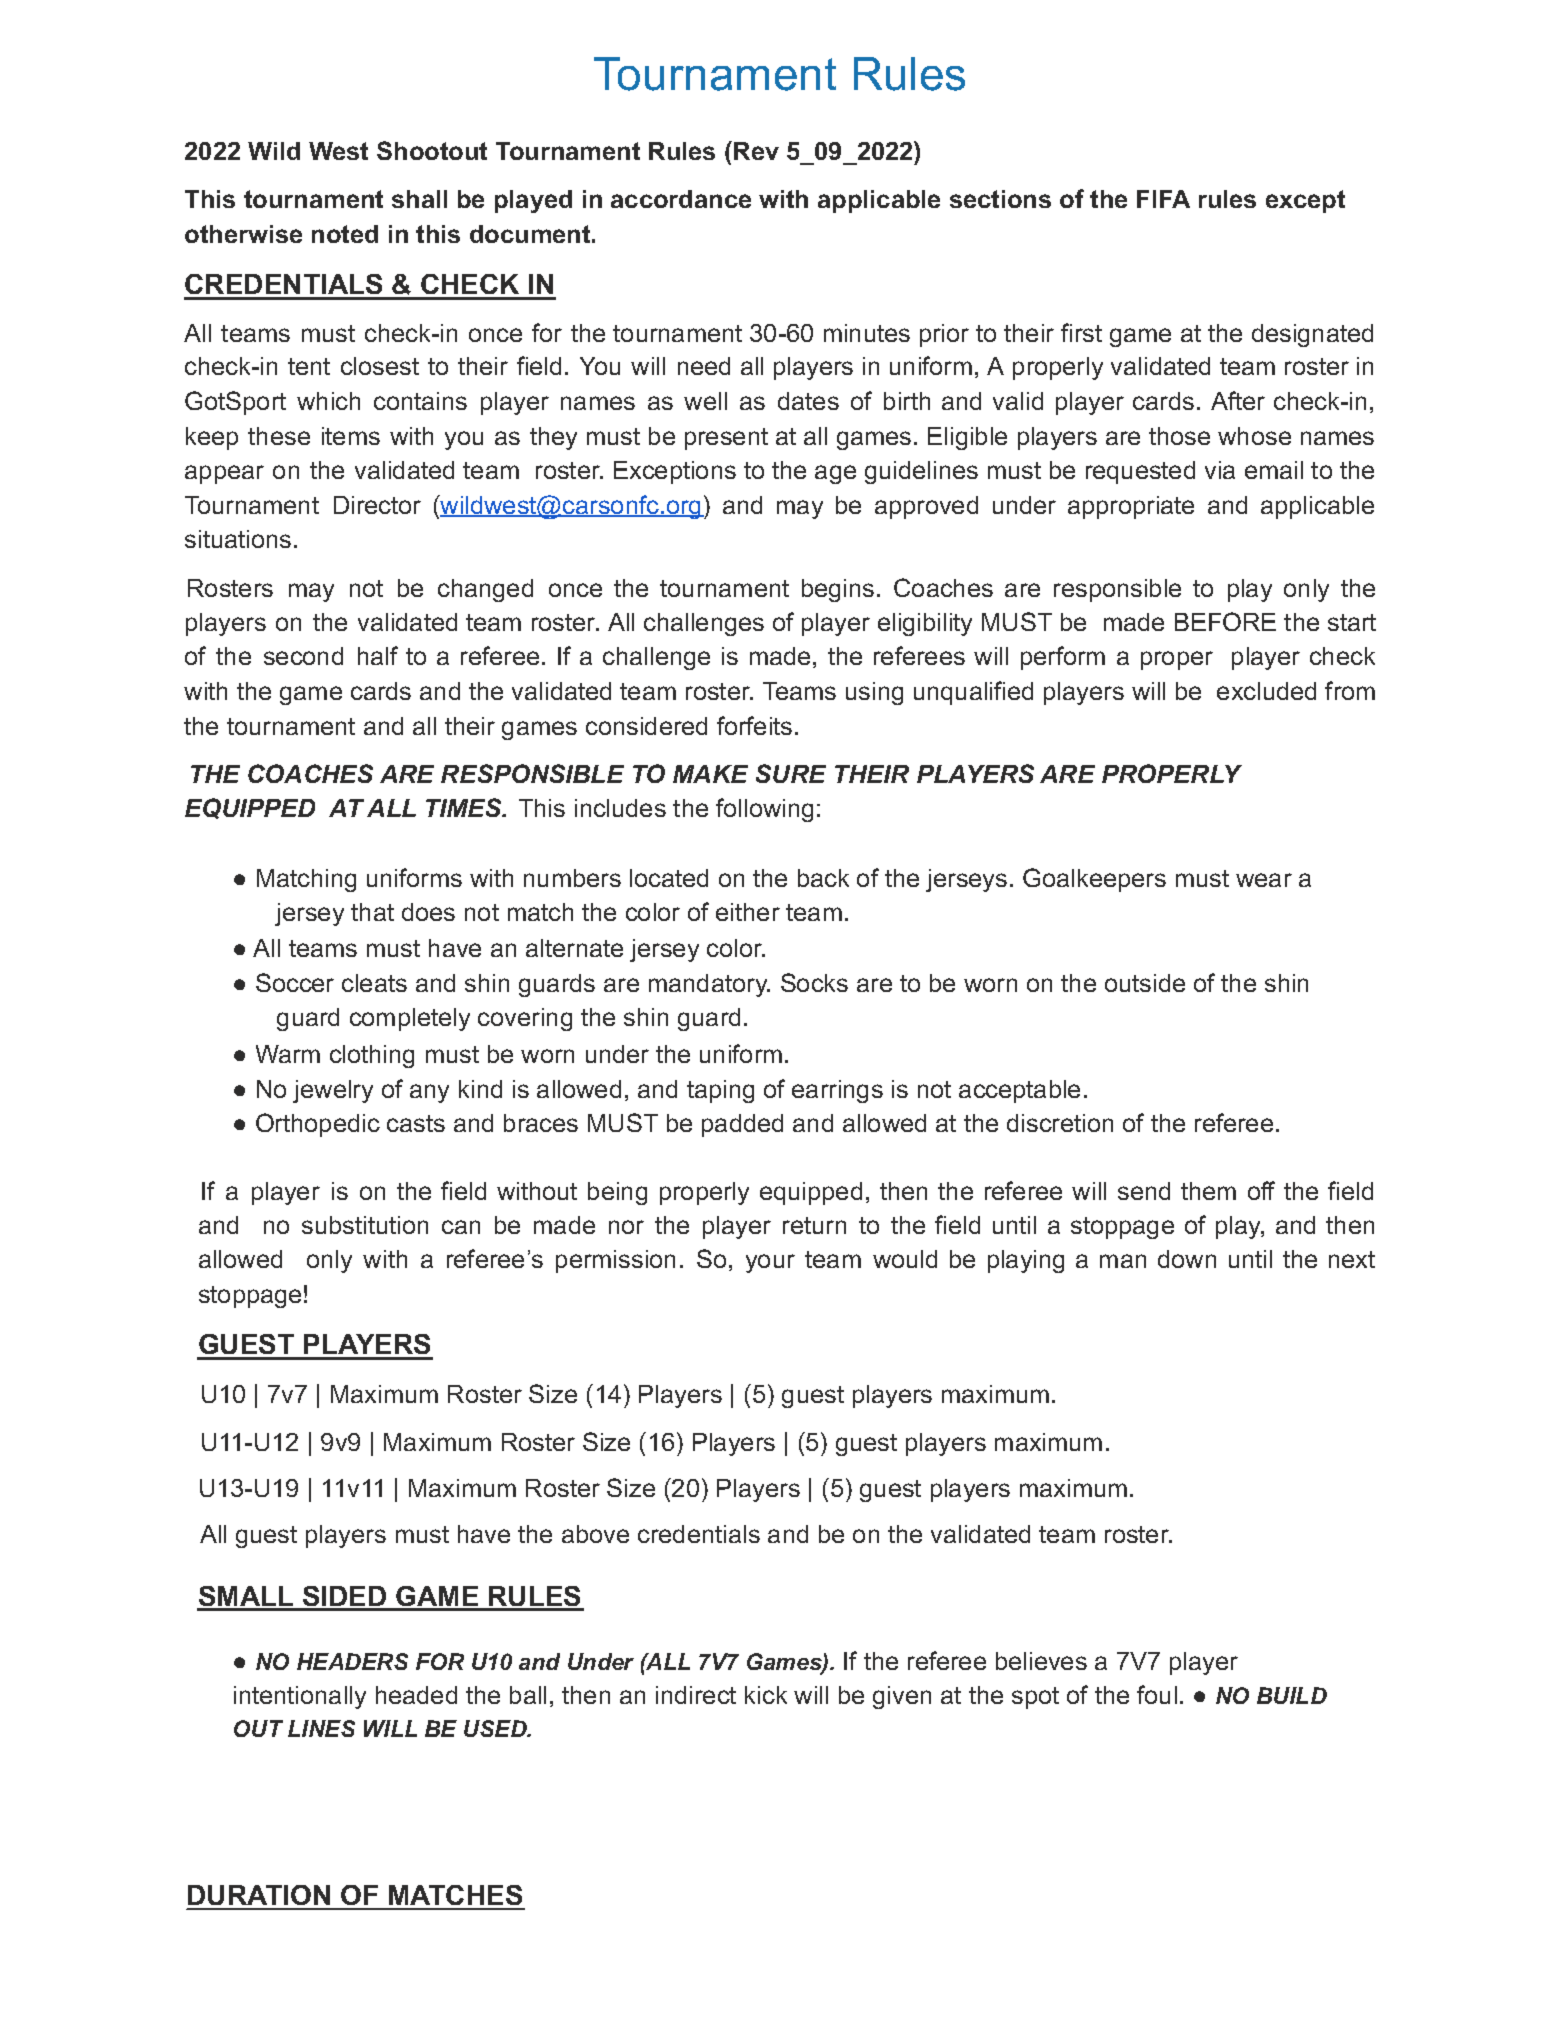 This screenshot has width=1567, height=2028. Describe the element at coordinates (365, 1225) in the screenshot. I see `substitution` at that location.
